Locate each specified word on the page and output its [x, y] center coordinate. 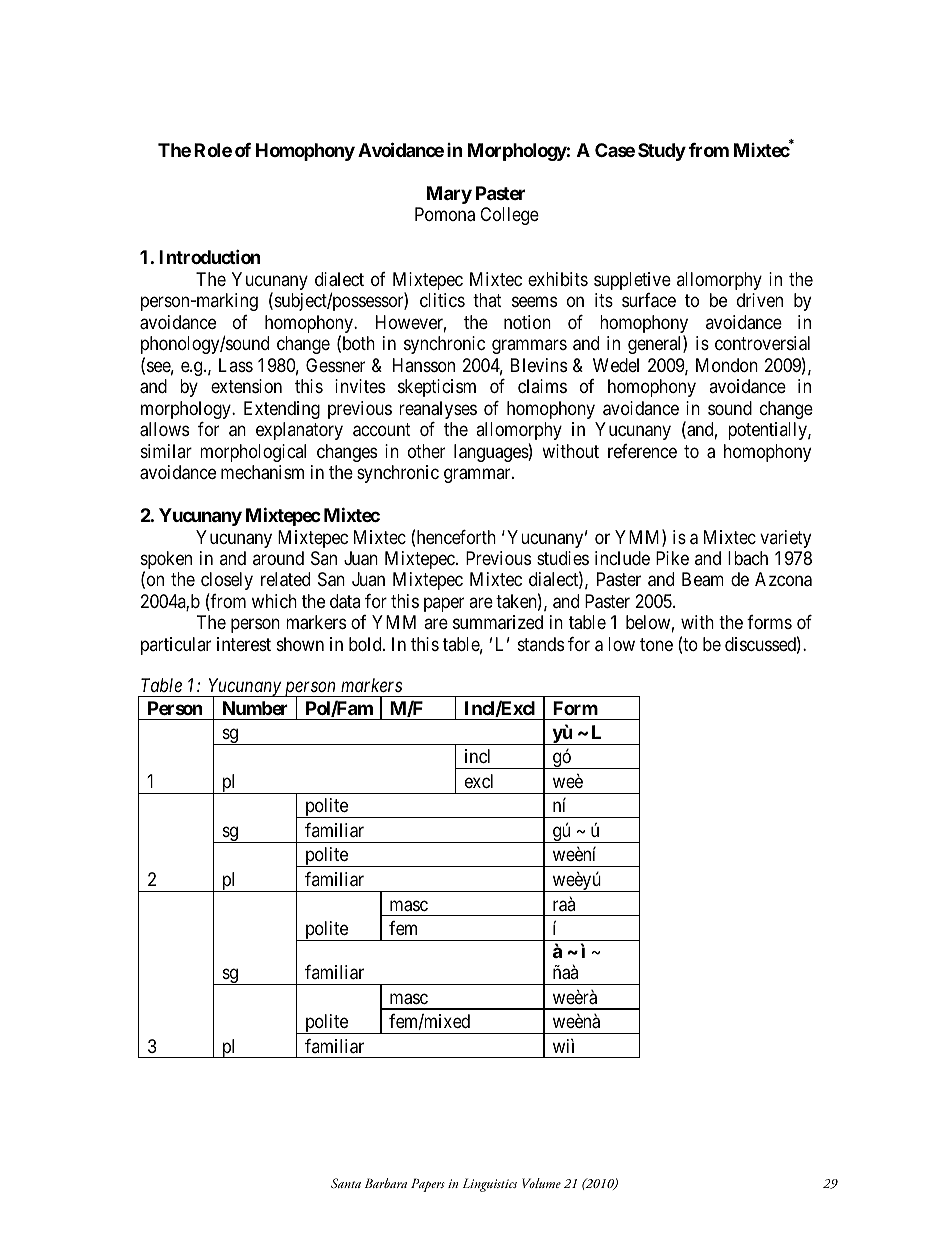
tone [656, 644]
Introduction [210, 257]
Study [662, 152]
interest [244, 644]
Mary [449, 195]
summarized [498, 622]
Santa [346, 1183]
